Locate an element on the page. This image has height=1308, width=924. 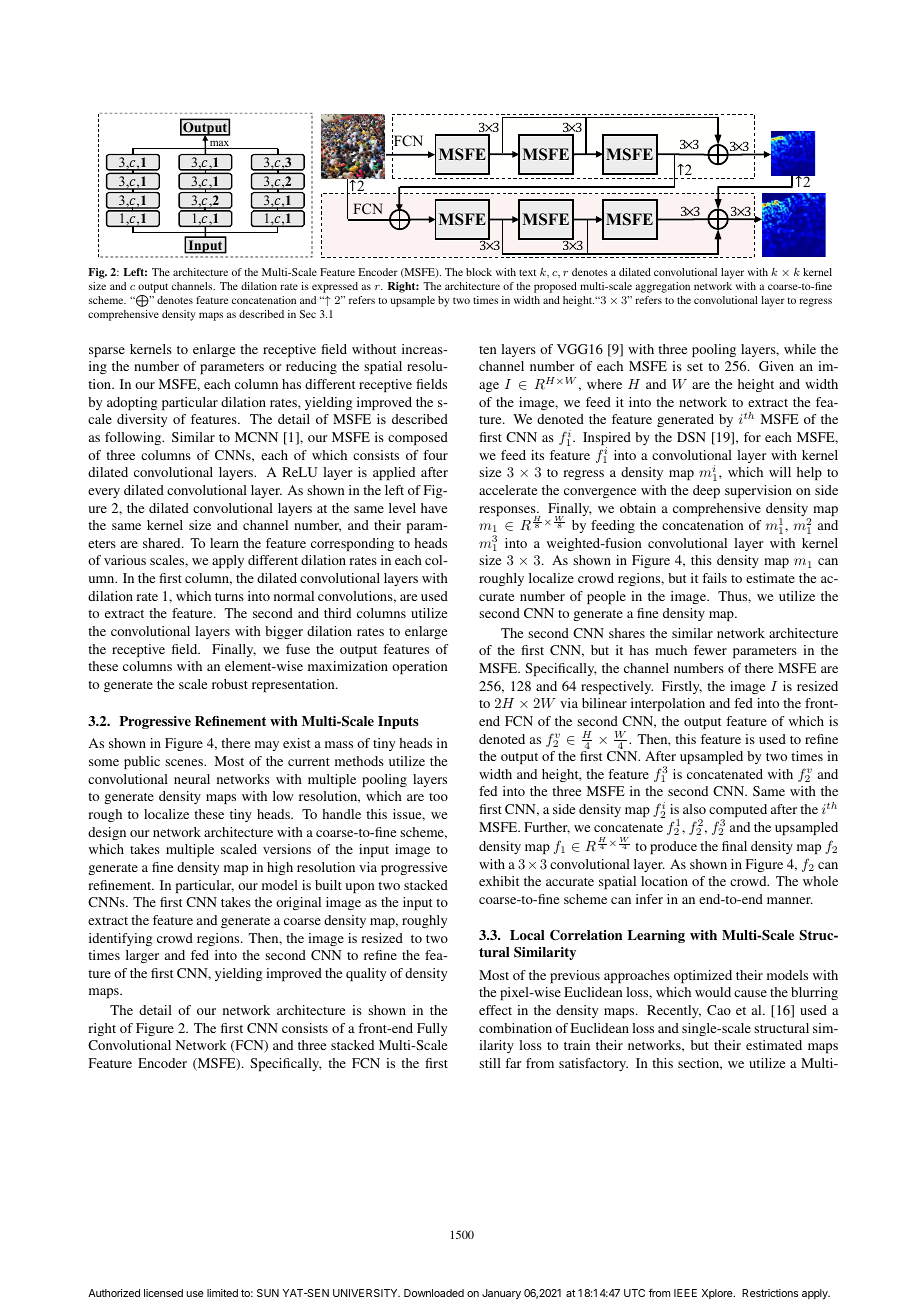
turns is located at coordinates (229, 597).
